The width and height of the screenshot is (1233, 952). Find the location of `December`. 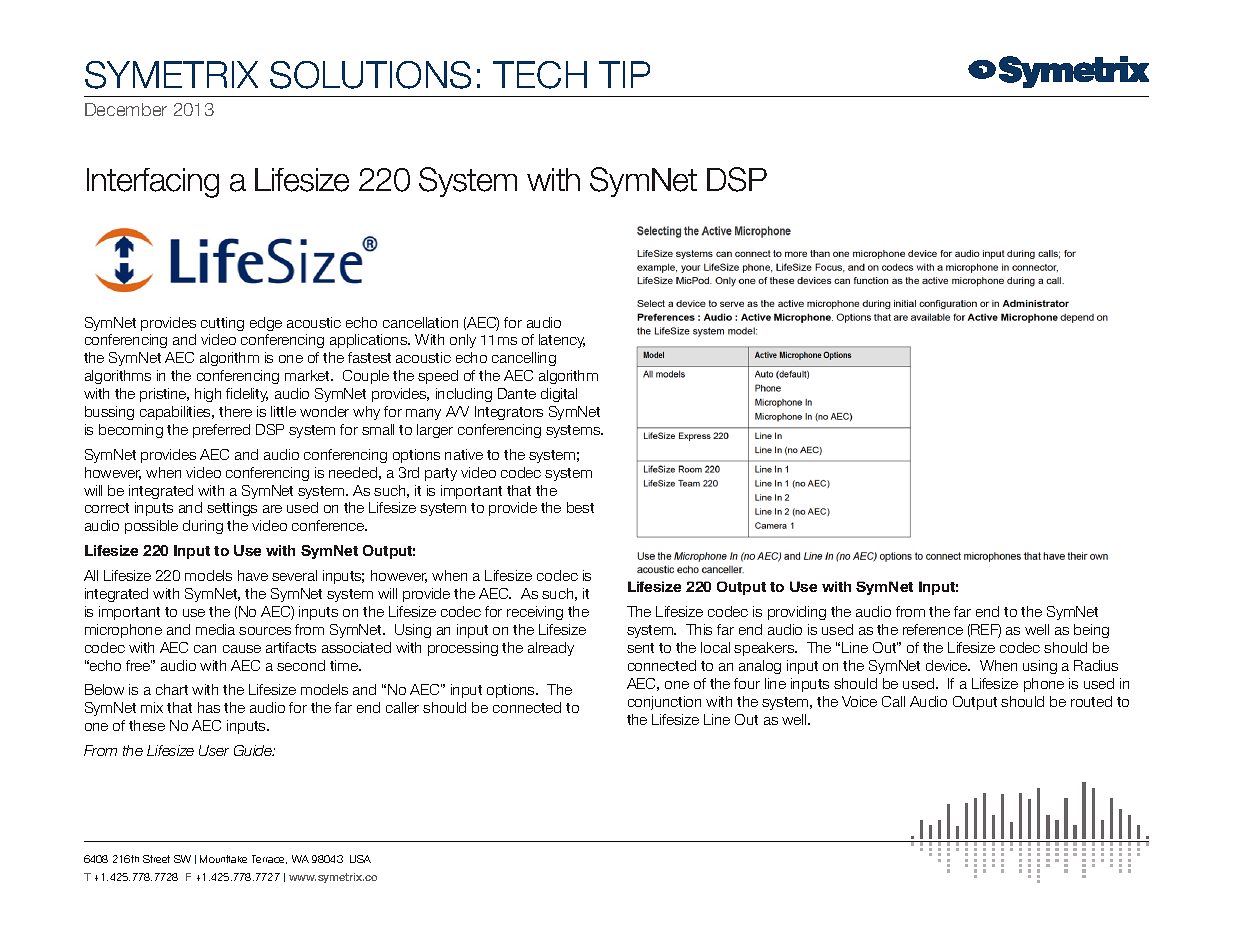

December is located at coordinates (126, 109).
